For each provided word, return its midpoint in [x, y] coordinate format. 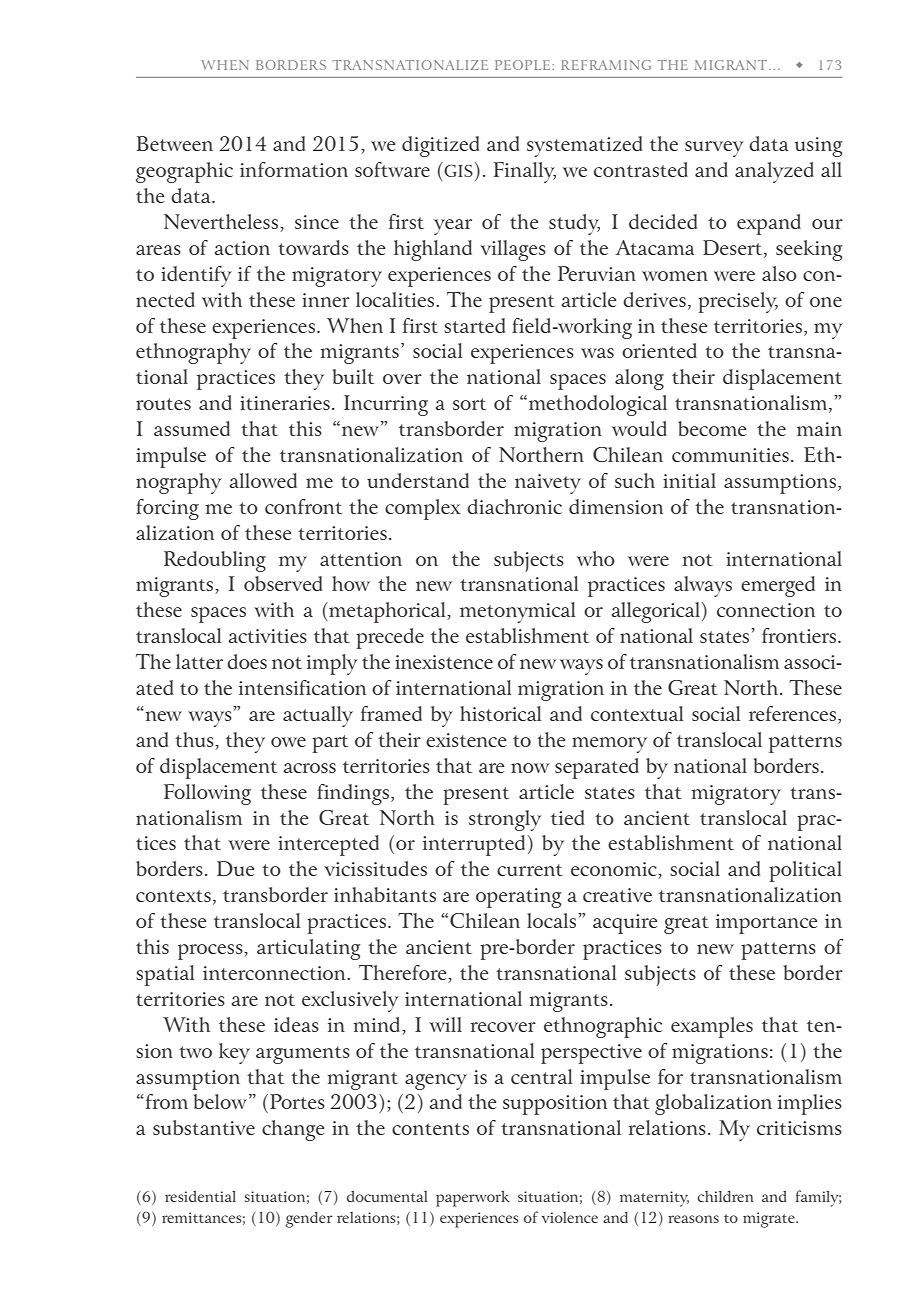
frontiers [800, 635]
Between [174, 143]
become [712, 428]
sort [469, 404]
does [247, 661]
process [211, 952]
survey [714, 149]
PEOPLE [524, 65]
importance [766, 924]
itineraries [285, 403]
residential [200, 1196]
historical [501, 713]
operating [518, 898]
